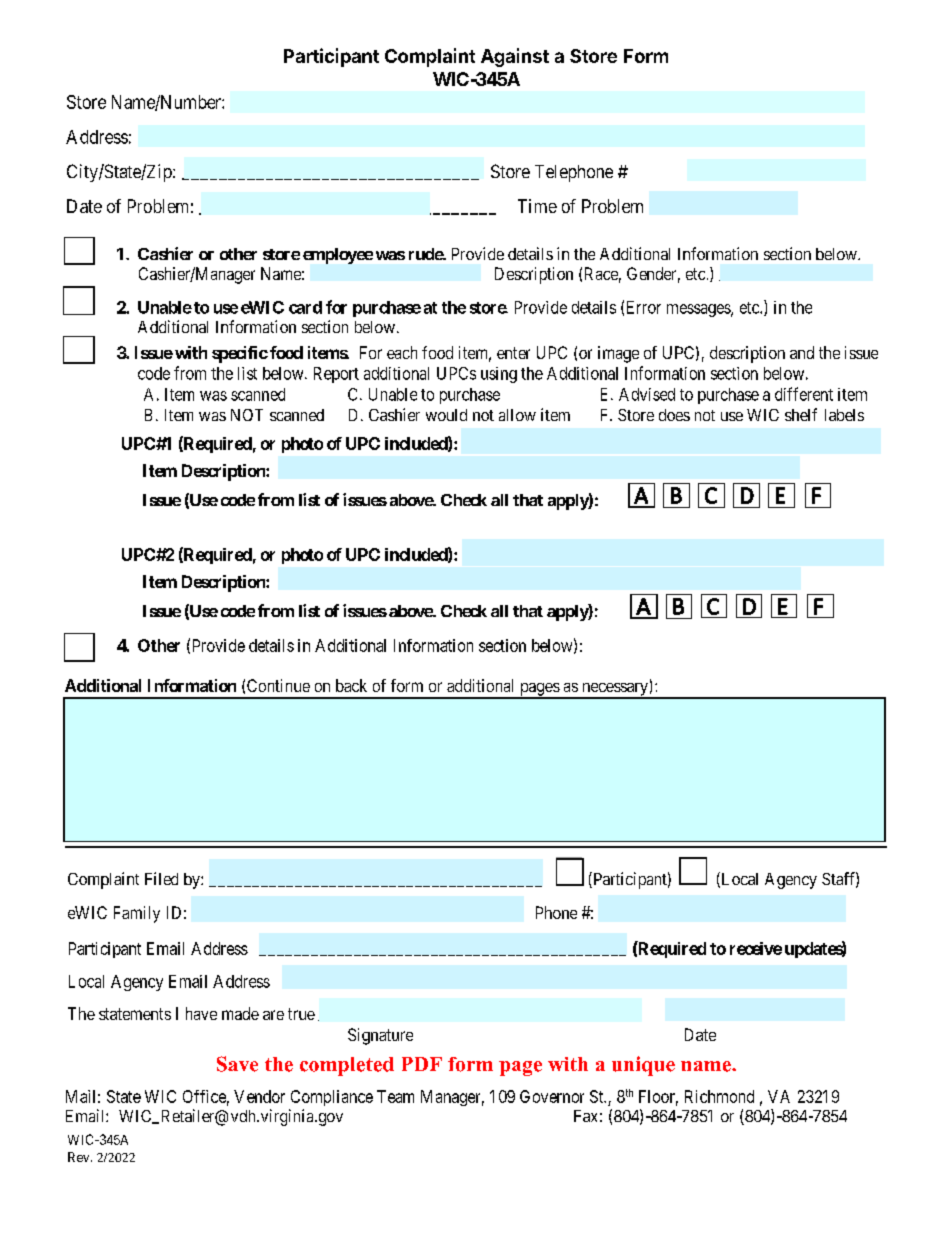  I want to click on specific, so click(240, 354).
